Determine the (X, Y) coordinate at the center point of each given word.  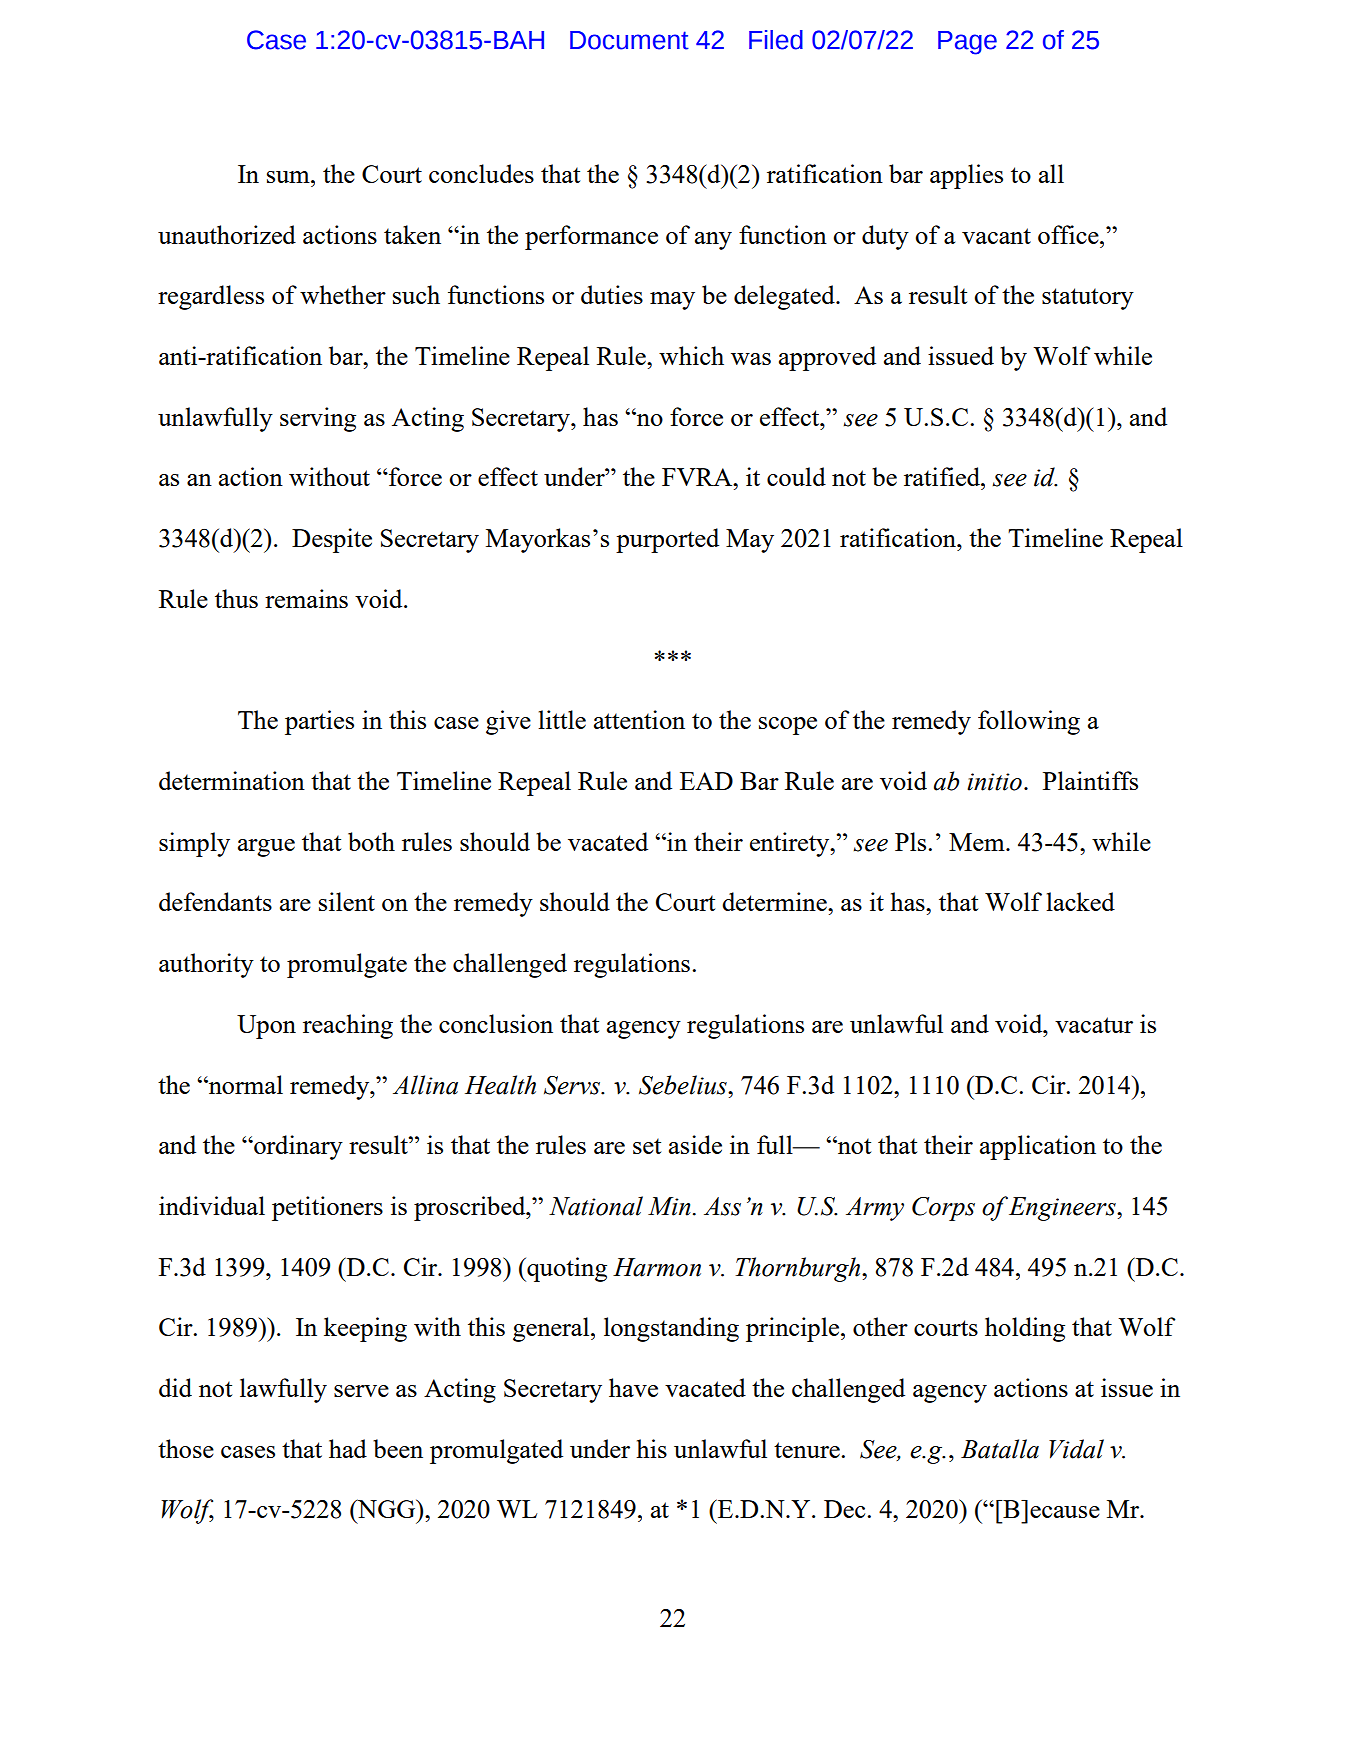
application (1038, 1147)
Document (629, 40)
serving (318, 419)
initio (994, 782)
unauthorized (227, 234)
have (633, 1387)
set (647, 1146)
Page (967, 43)
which (691, 355)
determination (232, 780)
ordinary (297, 1147)
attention (639, 719)
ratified (943, 476)
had (348, 1448)
